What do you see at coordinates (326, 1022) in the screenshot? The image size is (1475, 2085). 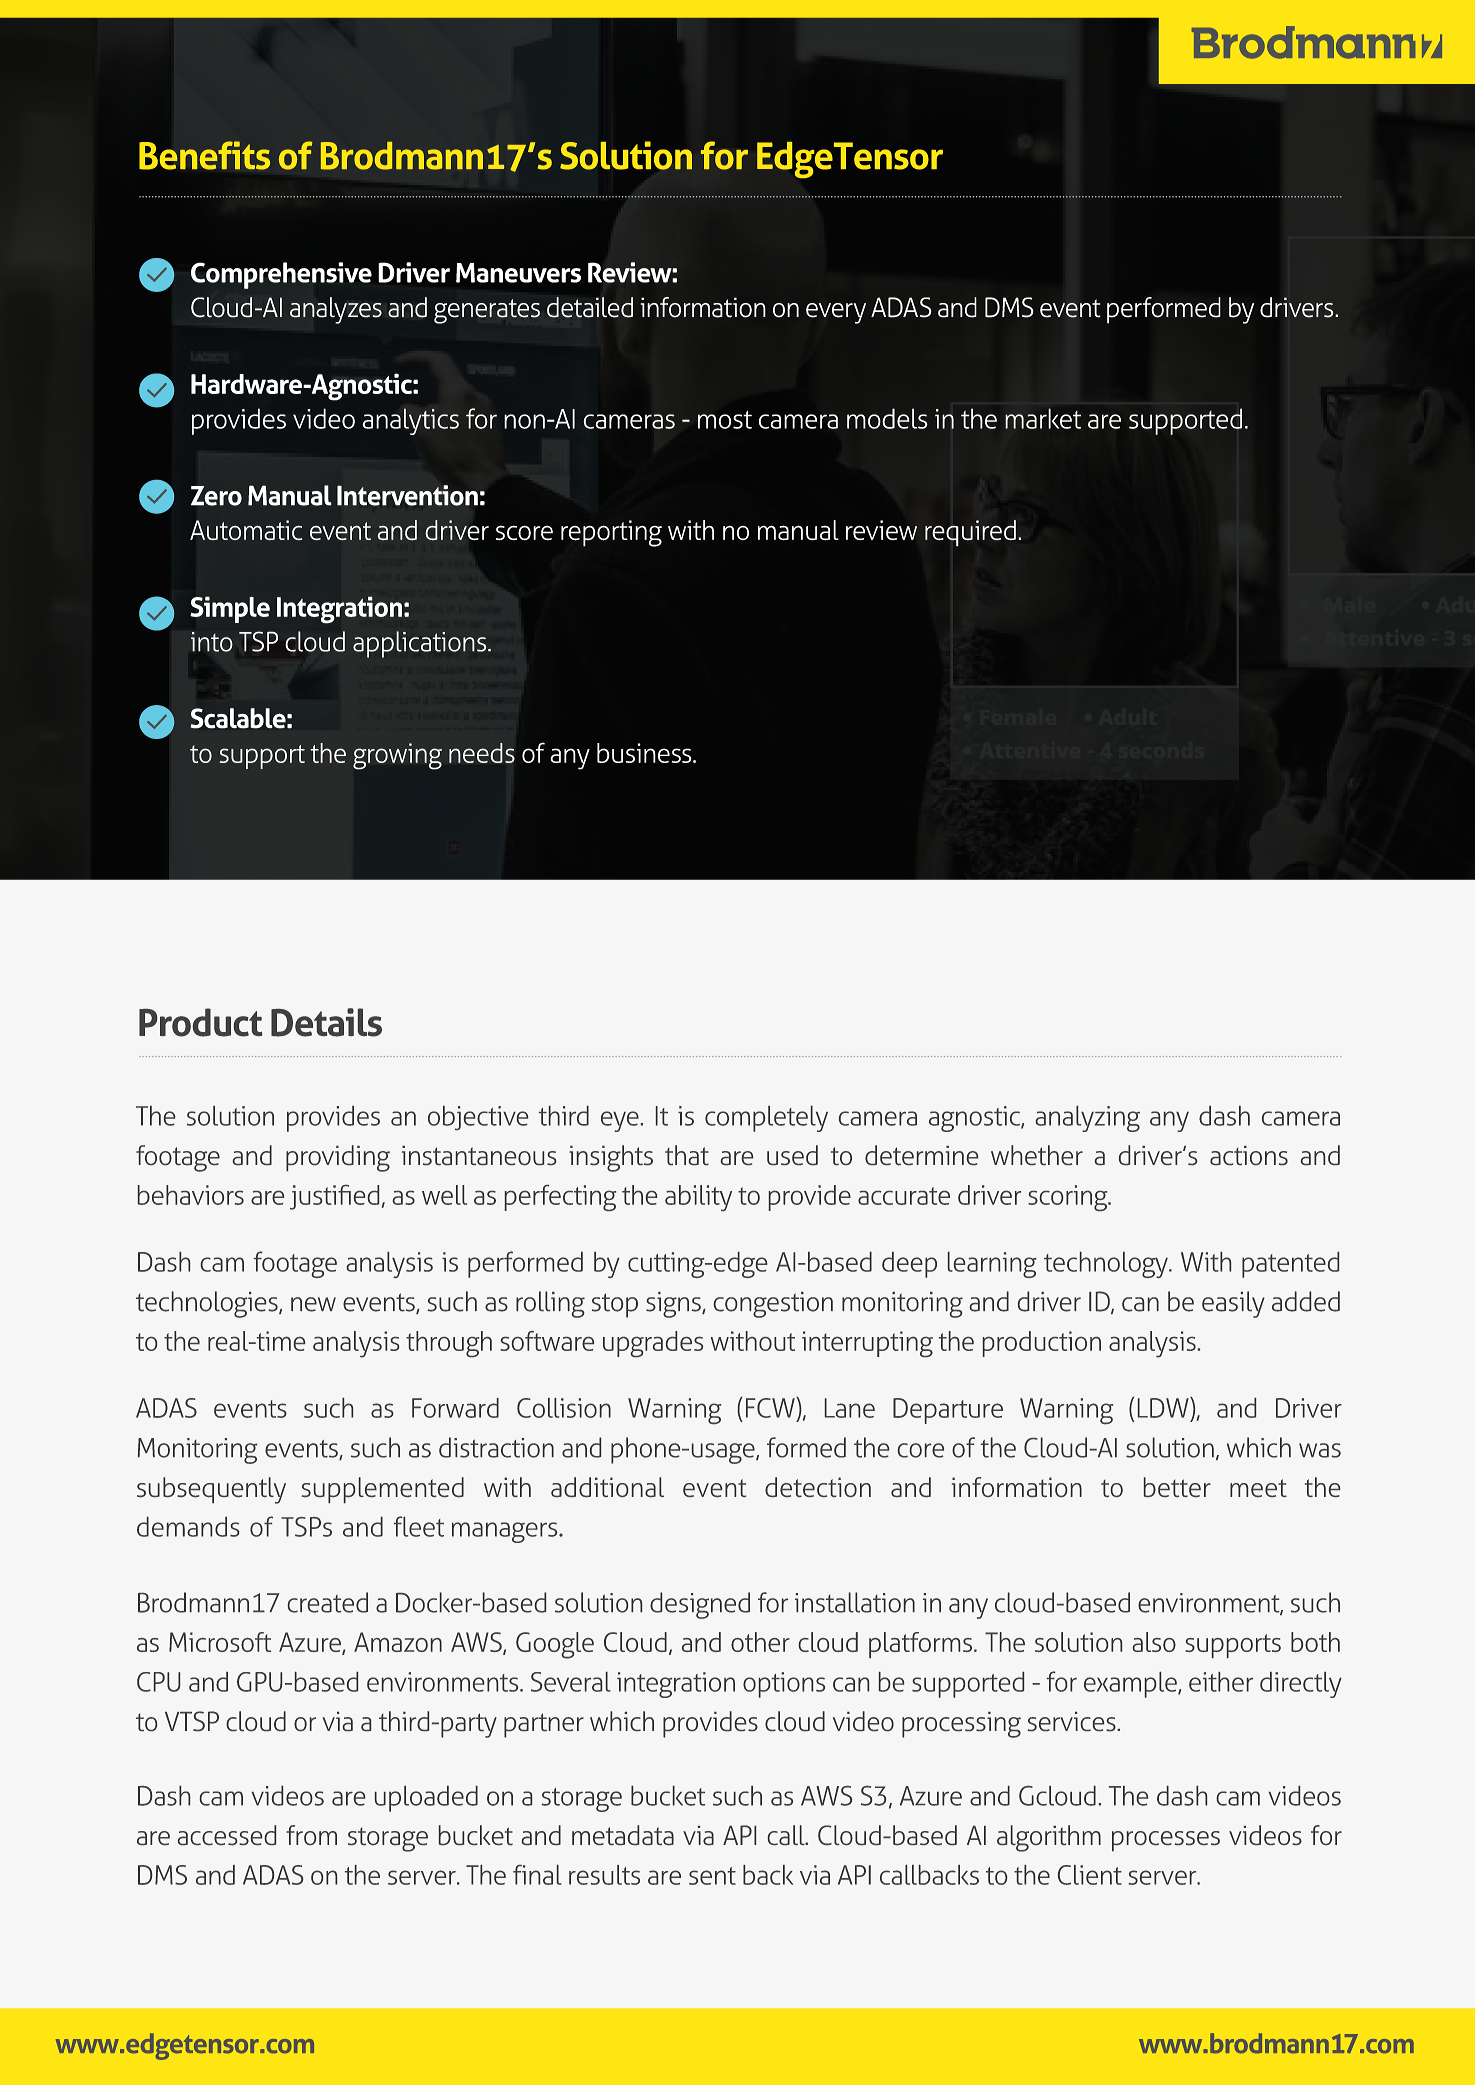 I see `Details` at bounding box center [326, 1022].
